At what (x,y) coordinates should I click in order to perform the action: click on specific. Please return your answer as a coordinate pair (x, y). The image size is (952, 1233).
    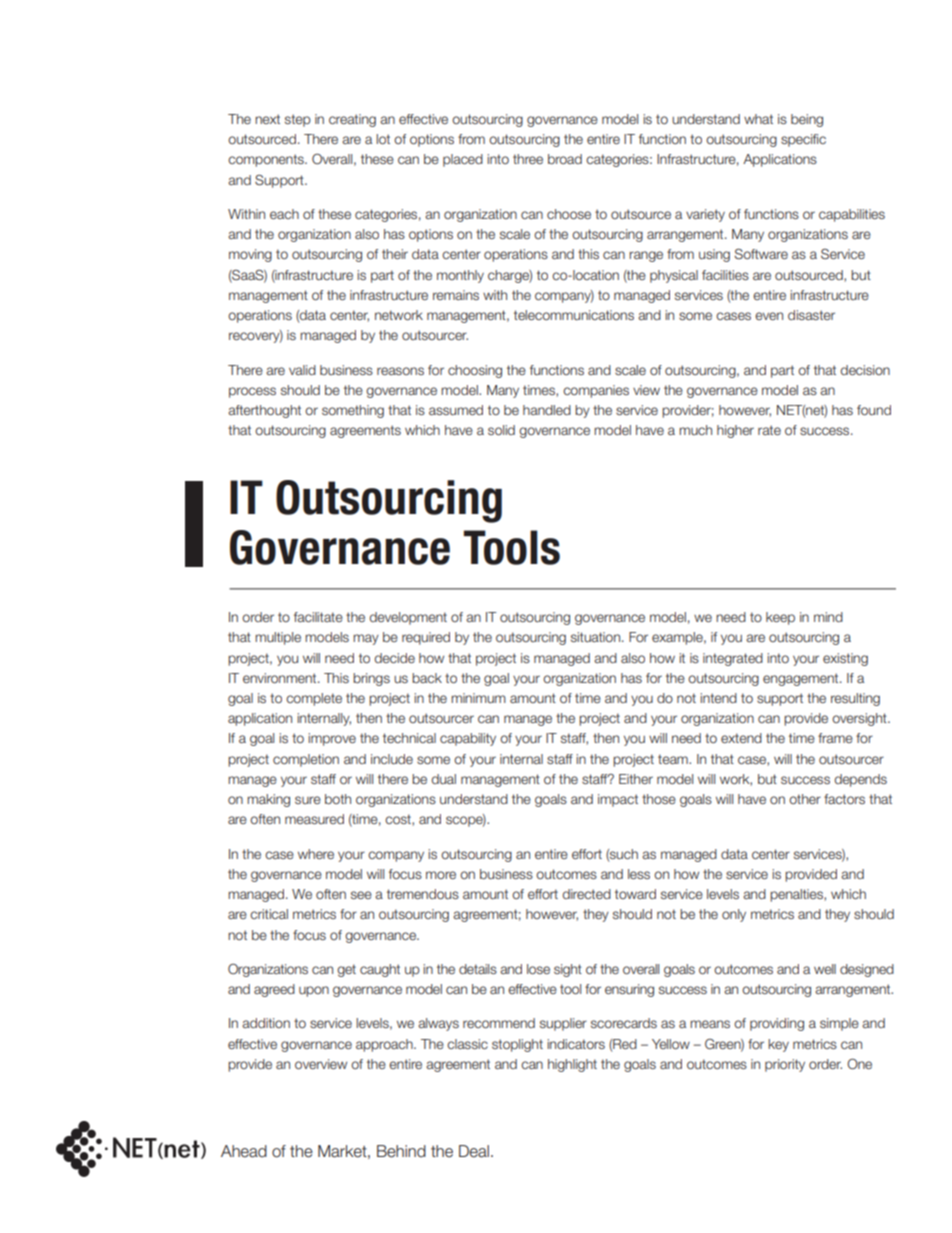
    Looking at the image, I should click on (803, 140).
